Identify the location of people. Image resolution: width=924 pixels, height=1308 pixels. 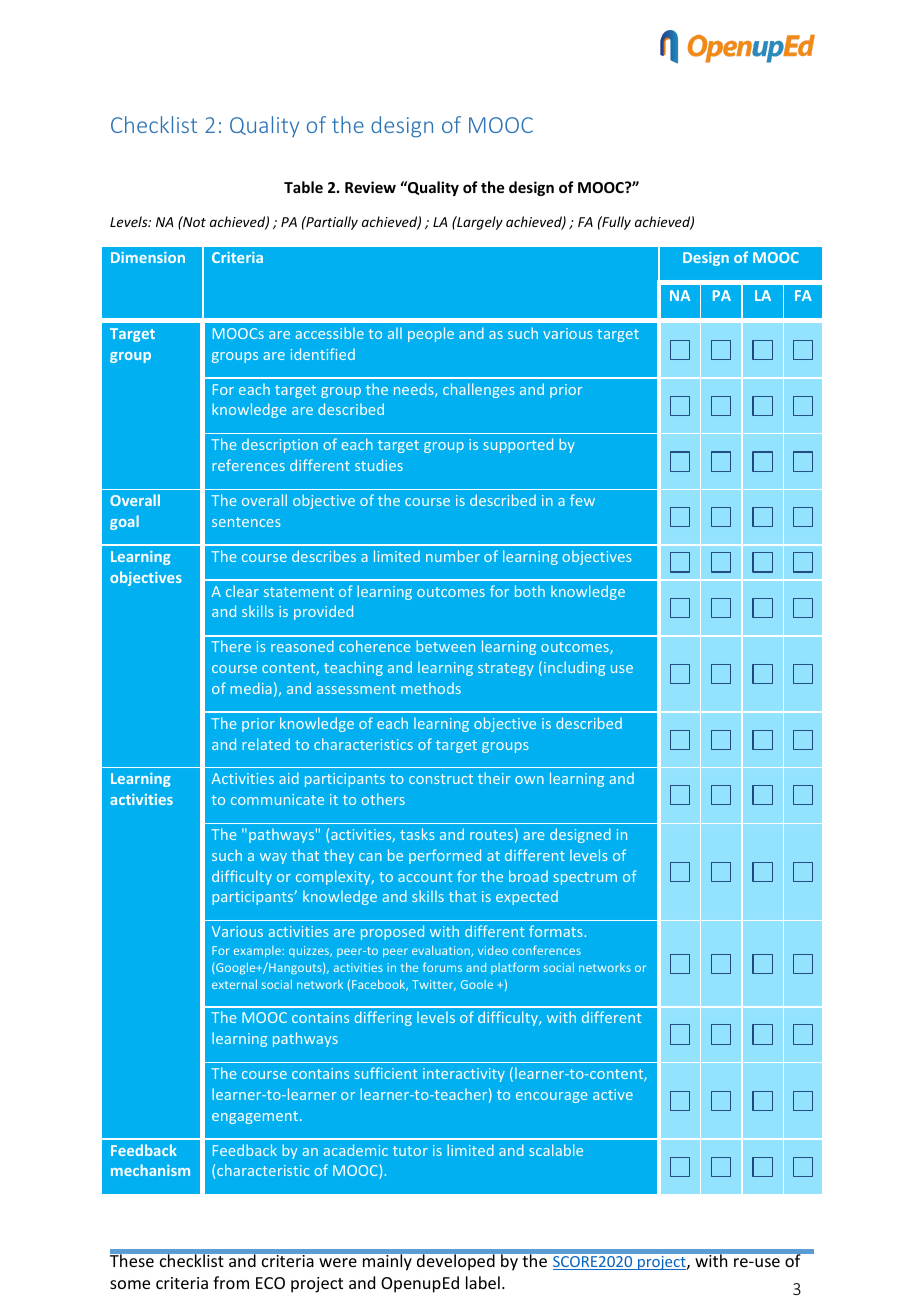
(431, 334).
